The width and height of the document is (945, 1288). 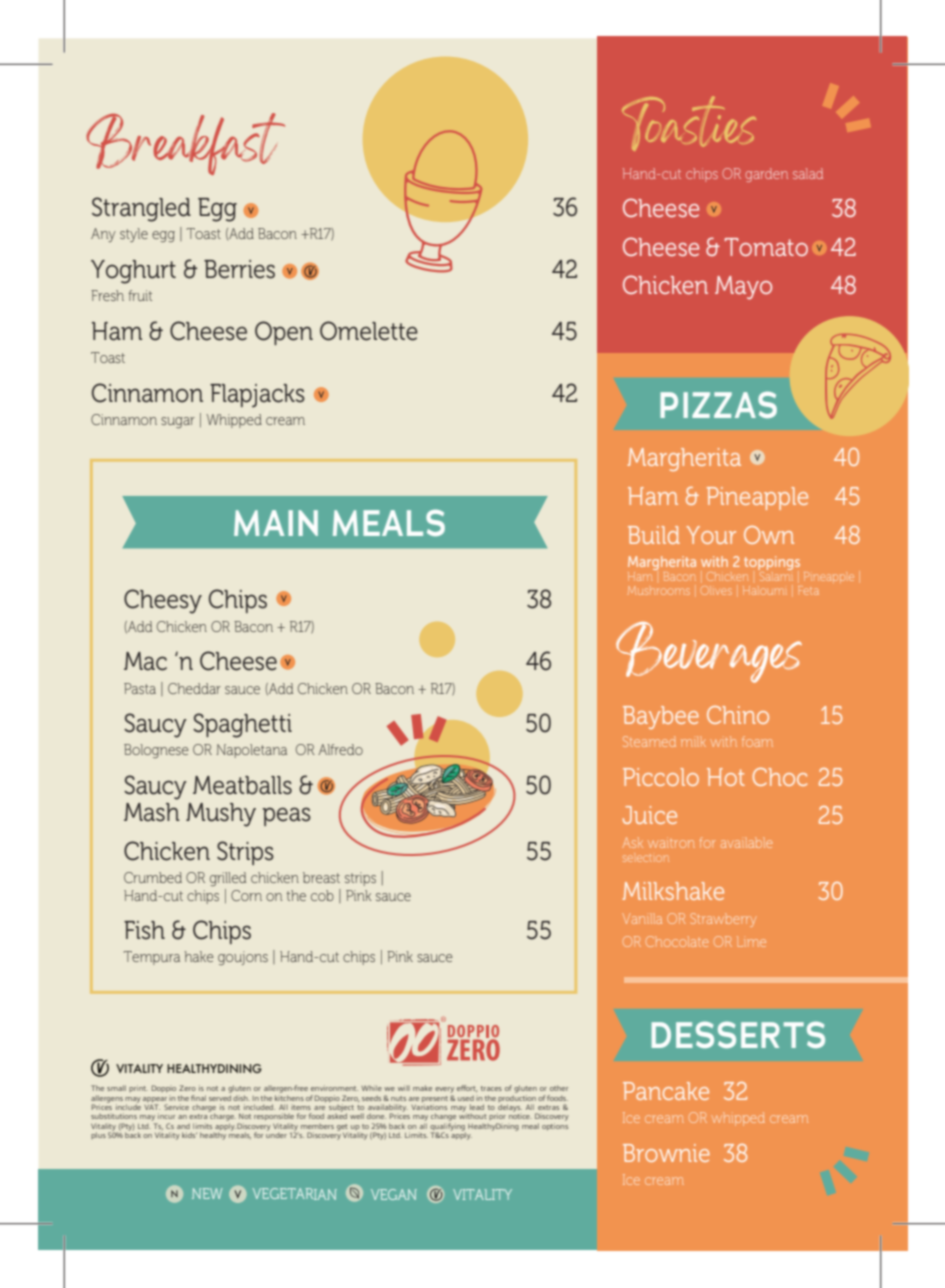 What do you see at coordinates (767, 175) in the document?
I see `garden` at bounding box center [767, 175].
